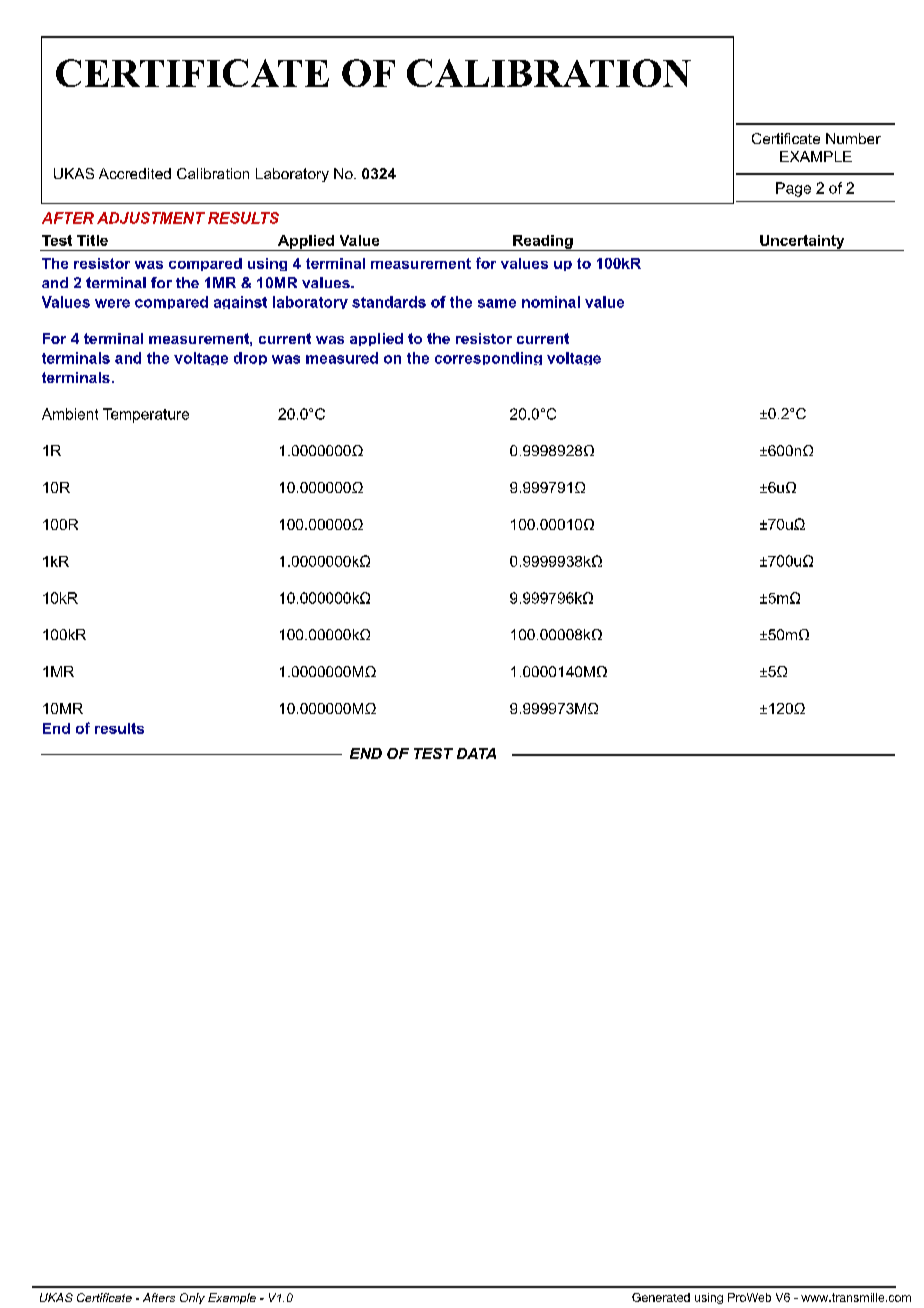 The width and height of the document is (924, 1308). Describe the element at coordinates (543, 243) in the document. I see `Reading` at that location.
